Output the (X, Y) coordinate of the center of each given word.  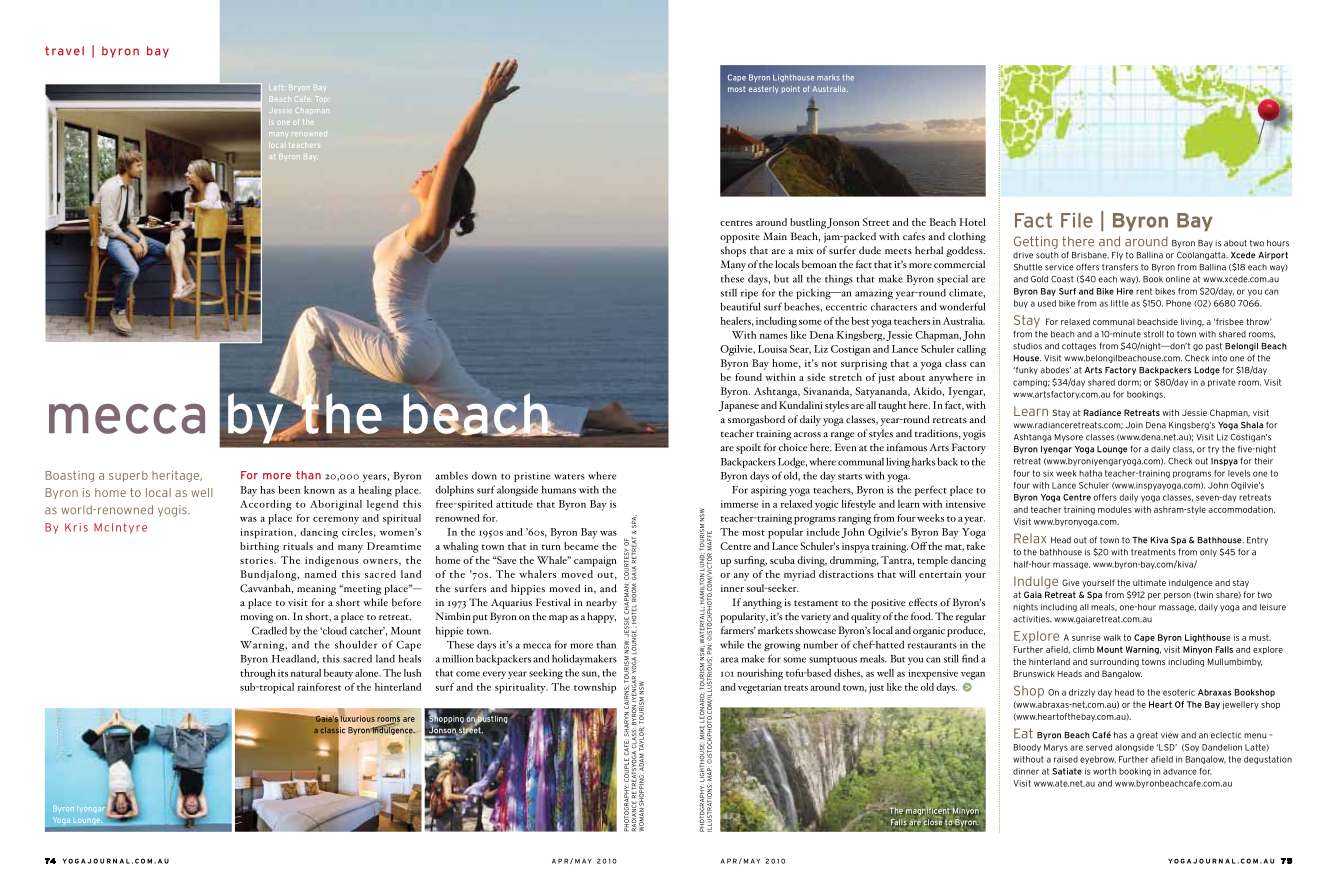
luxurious (358, 718)
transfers (1120, 267)
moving (256, 618)
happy (601, 617)
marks (828, 78)
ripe (749, 294)
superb (128, 476)
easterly (764, 90)
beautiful (740, 306)
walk (1112, 637)
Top (321, 99)
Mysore (1069, 438)
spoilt (748, 448)
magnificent (928, 812)
